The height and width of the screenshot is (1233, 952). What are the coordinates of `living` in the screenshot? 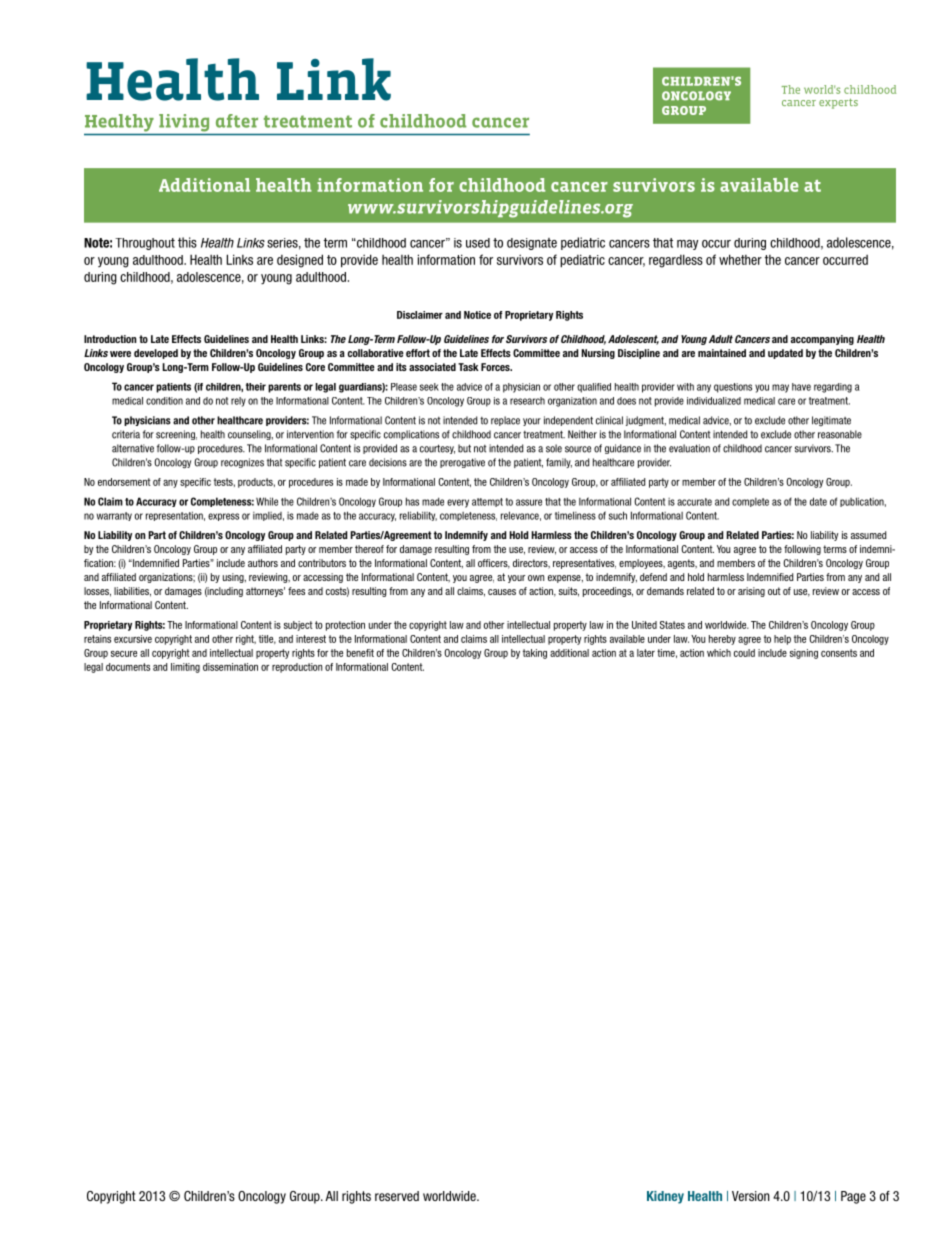 It's located at (184, 122).
